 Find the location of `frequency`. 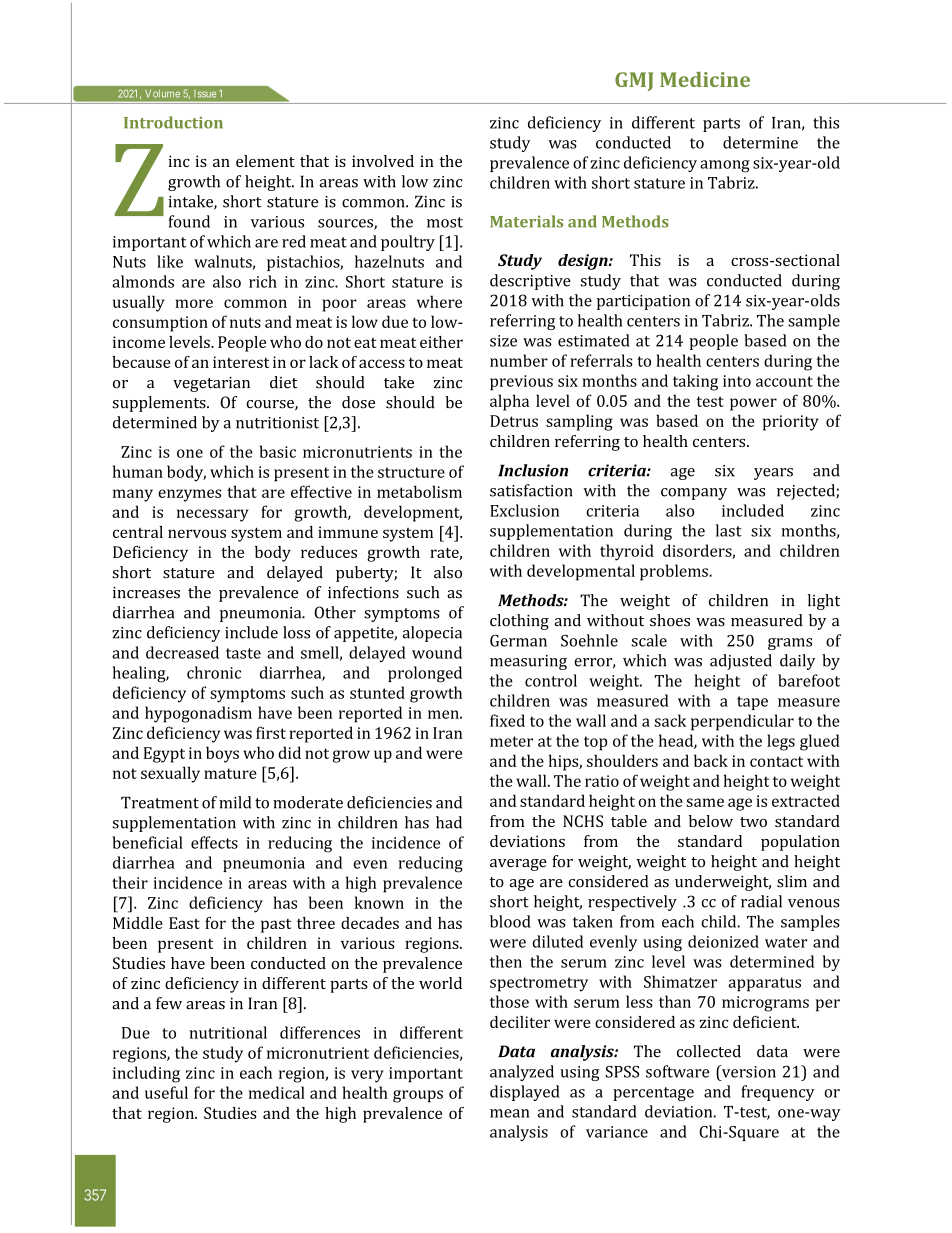

frequency is located at coordinates (778, 1093).
